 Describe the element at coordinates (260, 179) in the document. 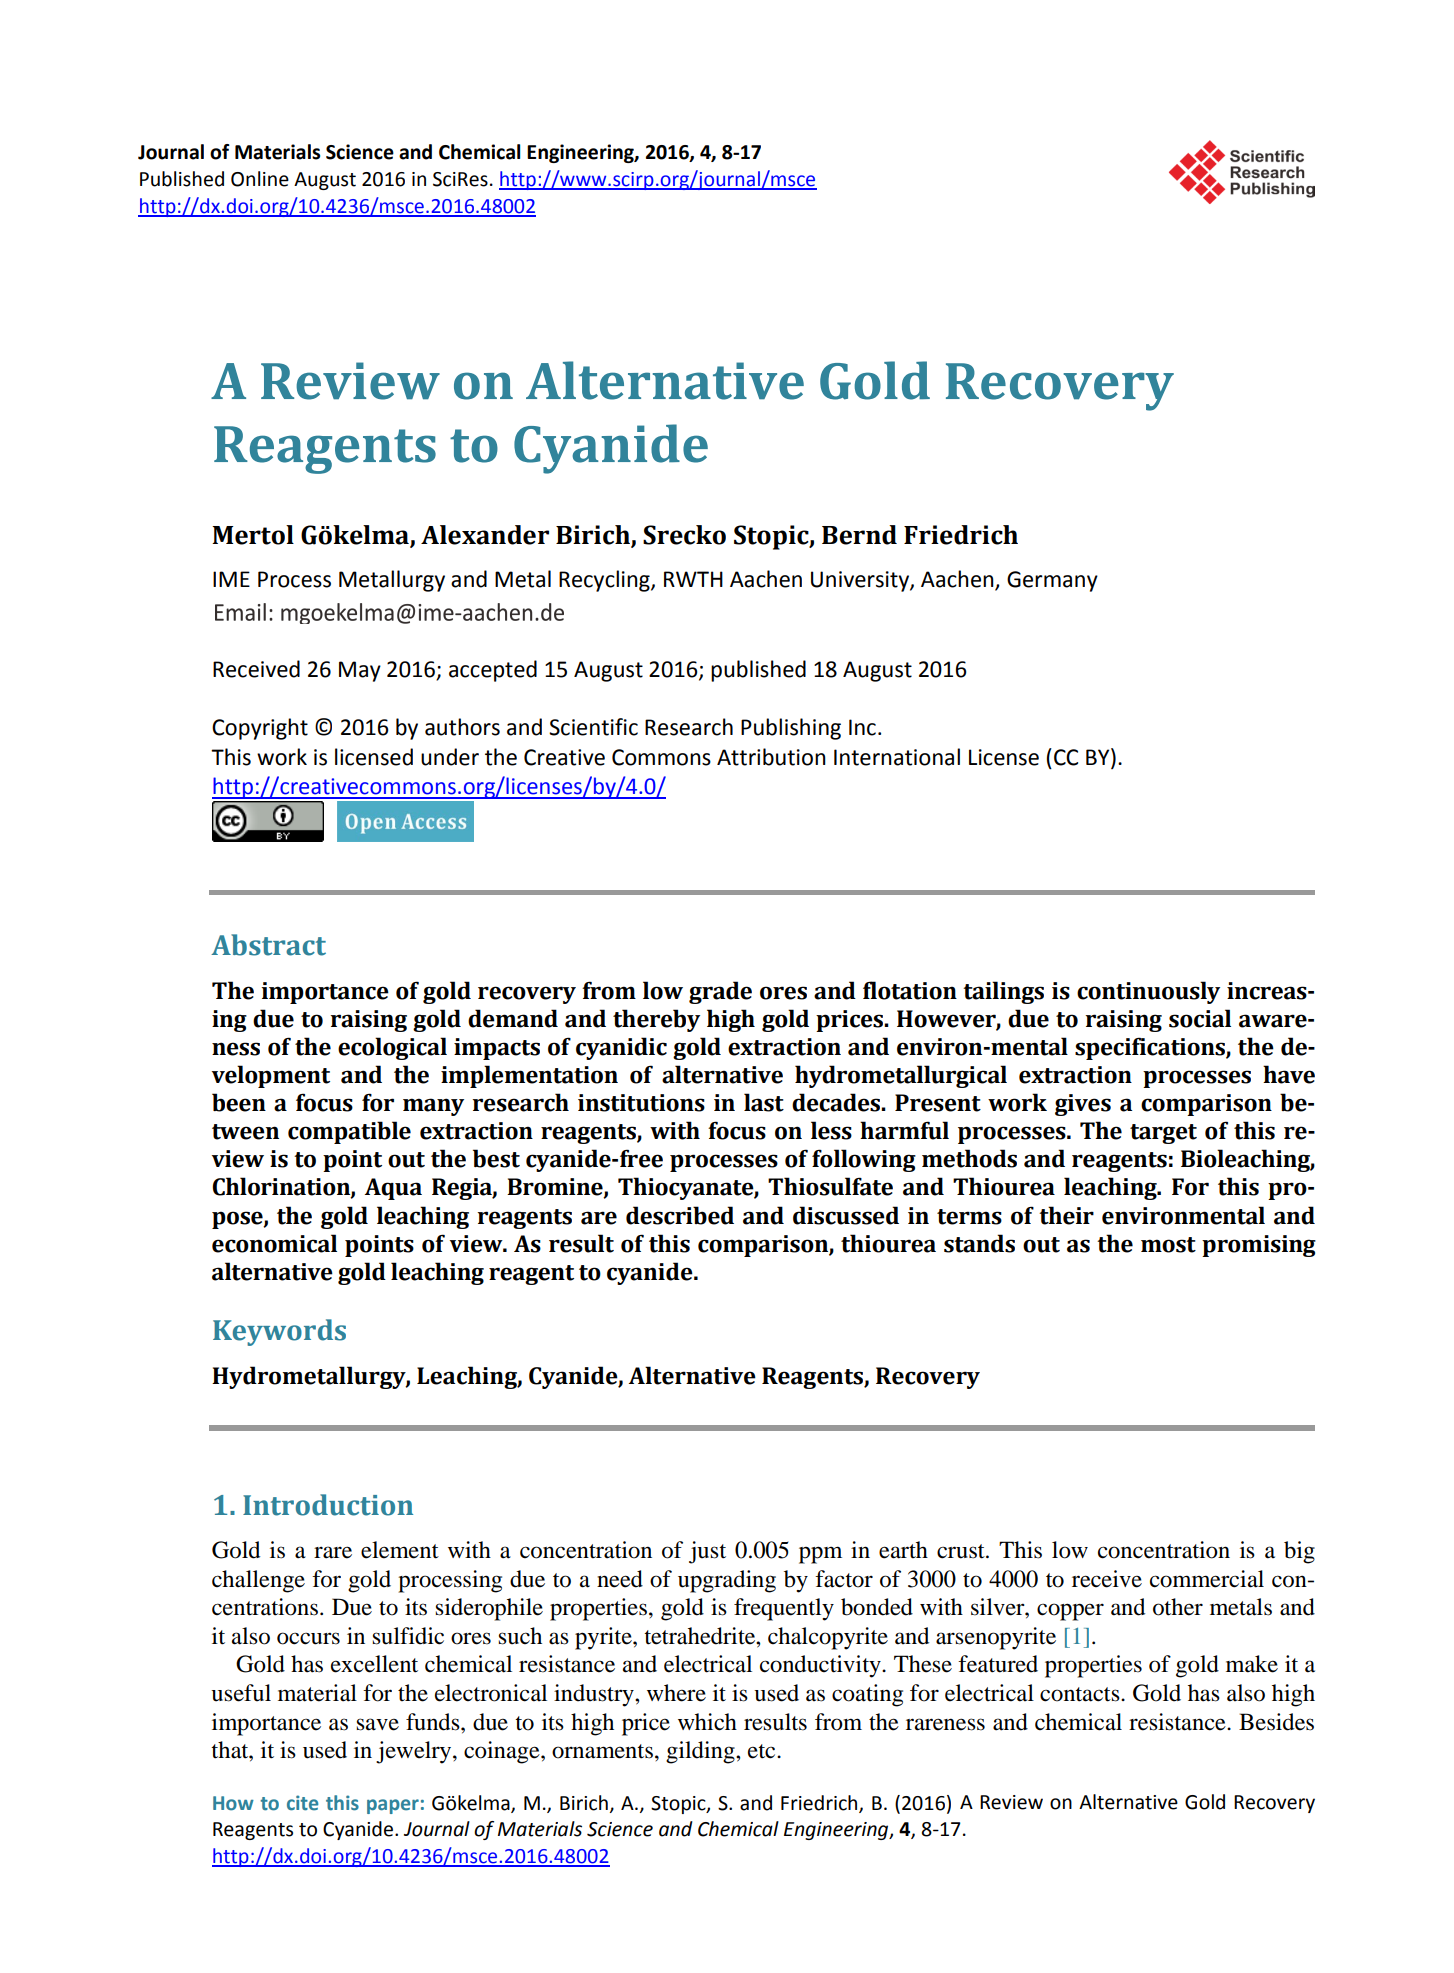

I see `Online` at that location.
